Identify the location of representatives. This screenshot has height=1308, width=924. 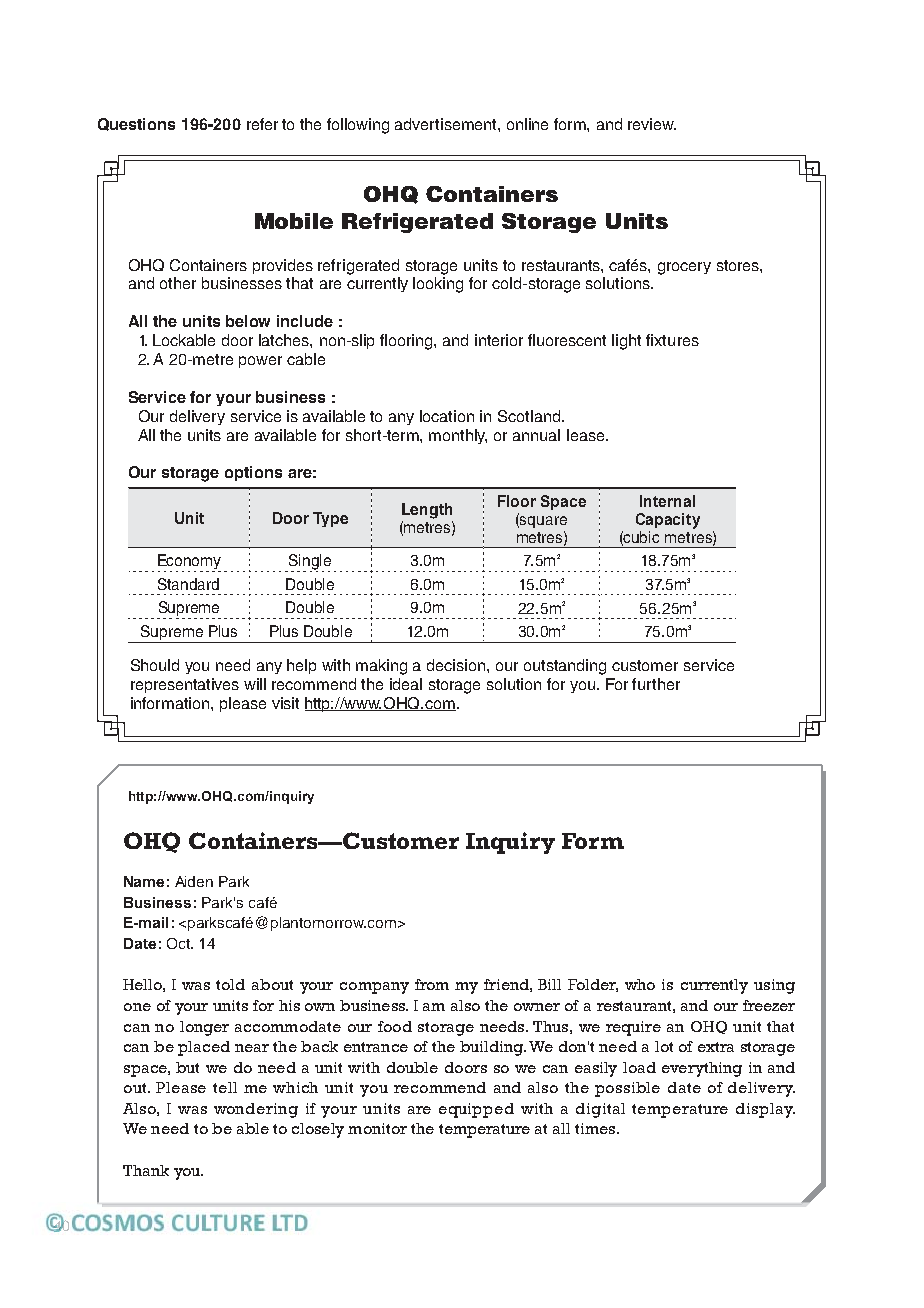
(185, 685).
